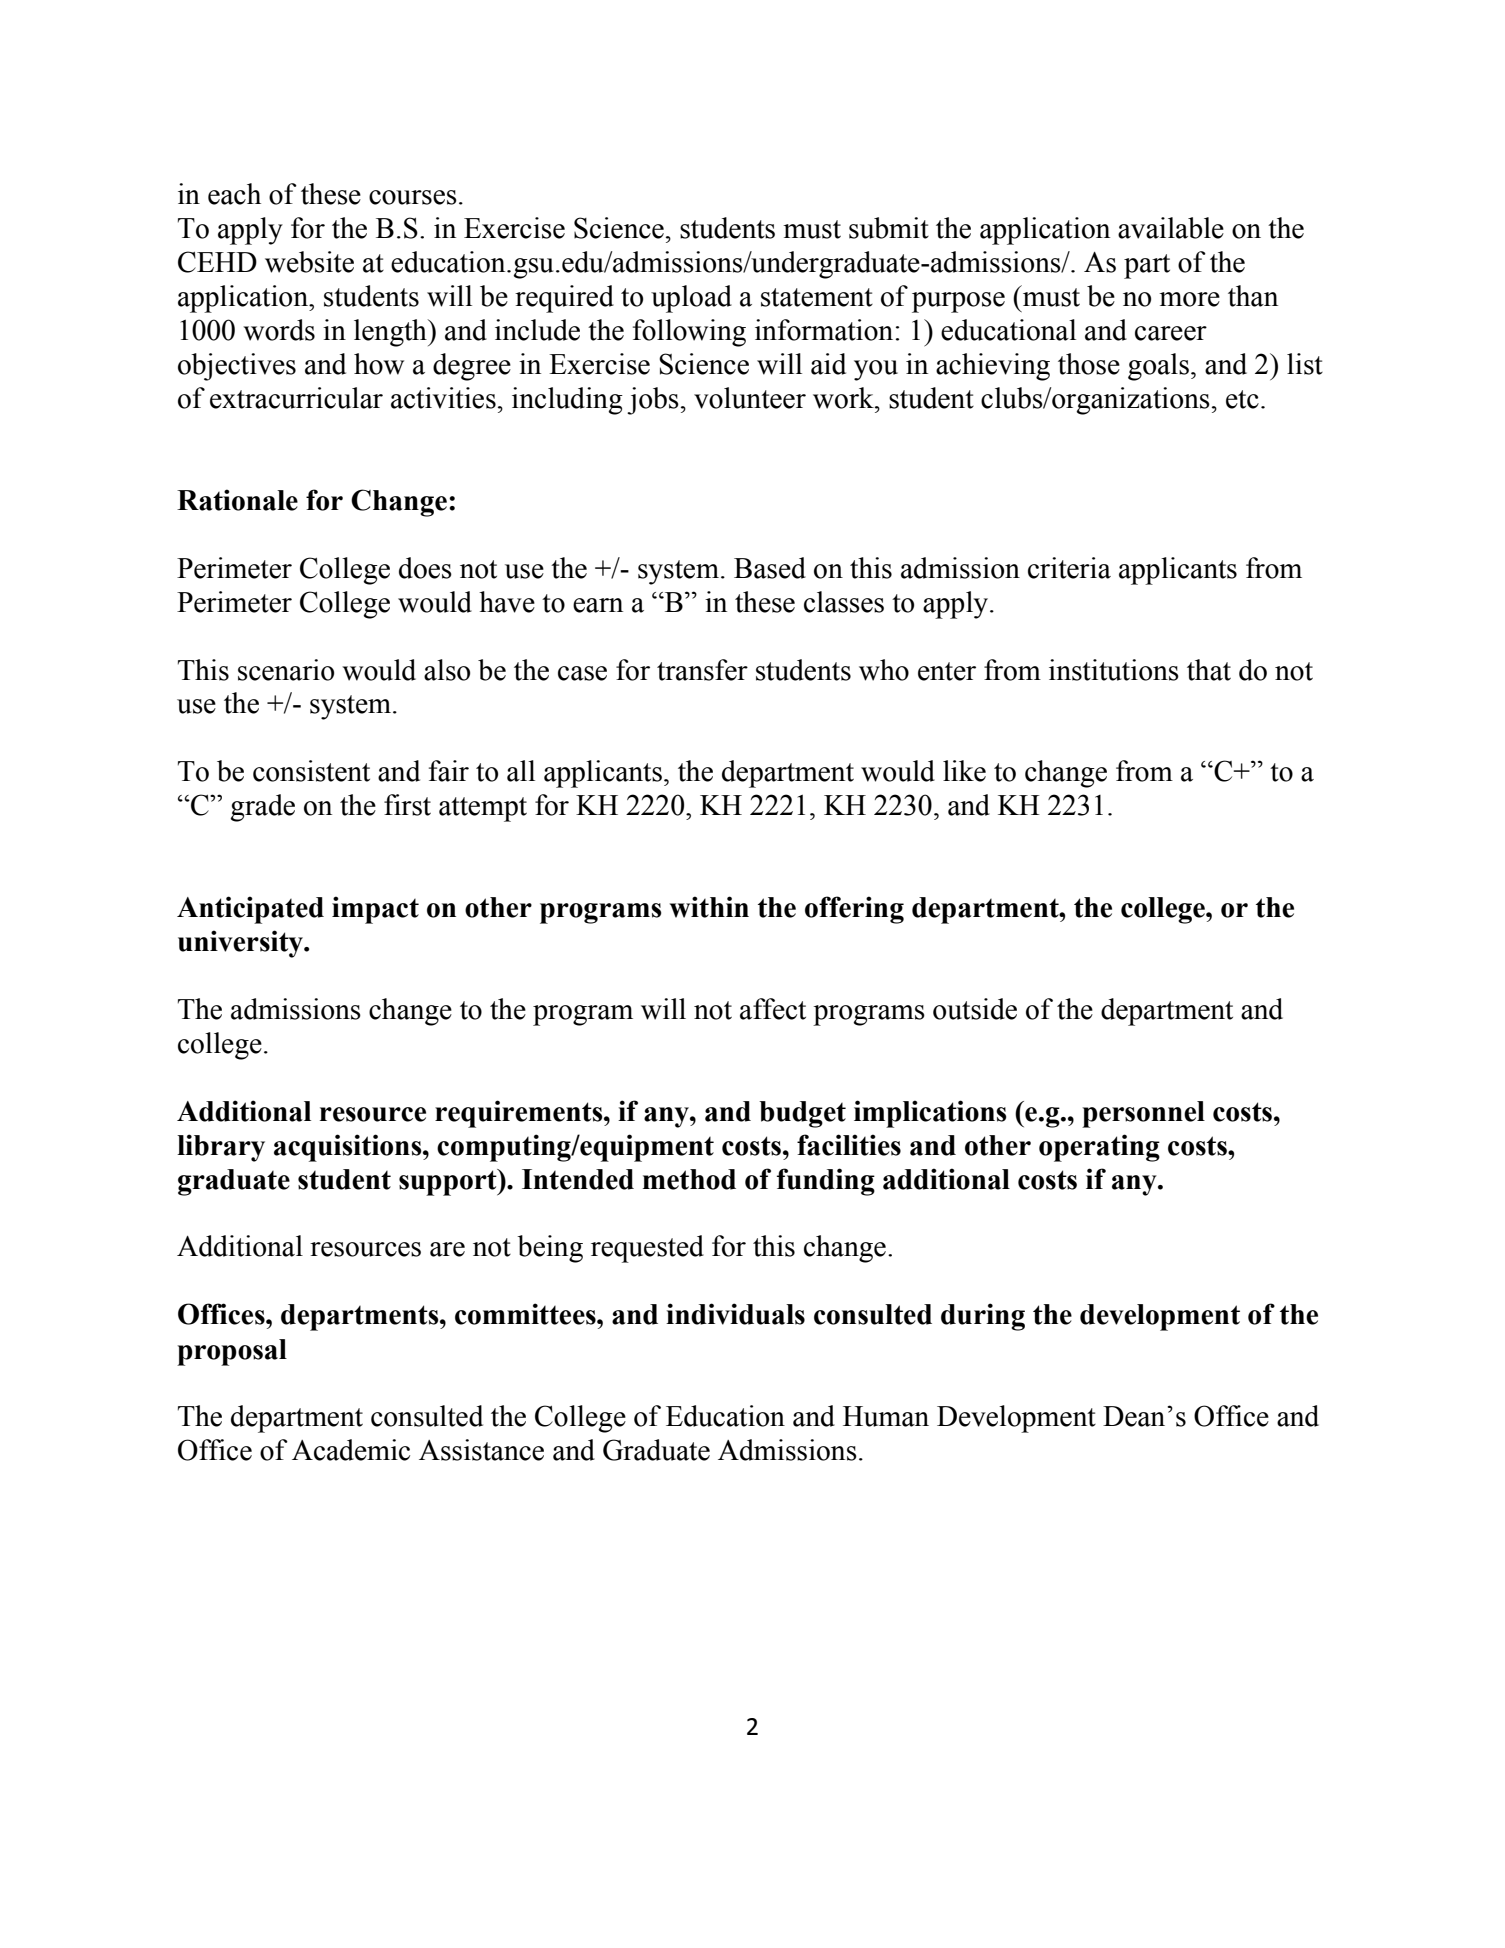 The height and width of the screenshot is (1948, 1505). Describe the element at coordinates (886, 1416) in the screenshot. I see `Human` at that location.
